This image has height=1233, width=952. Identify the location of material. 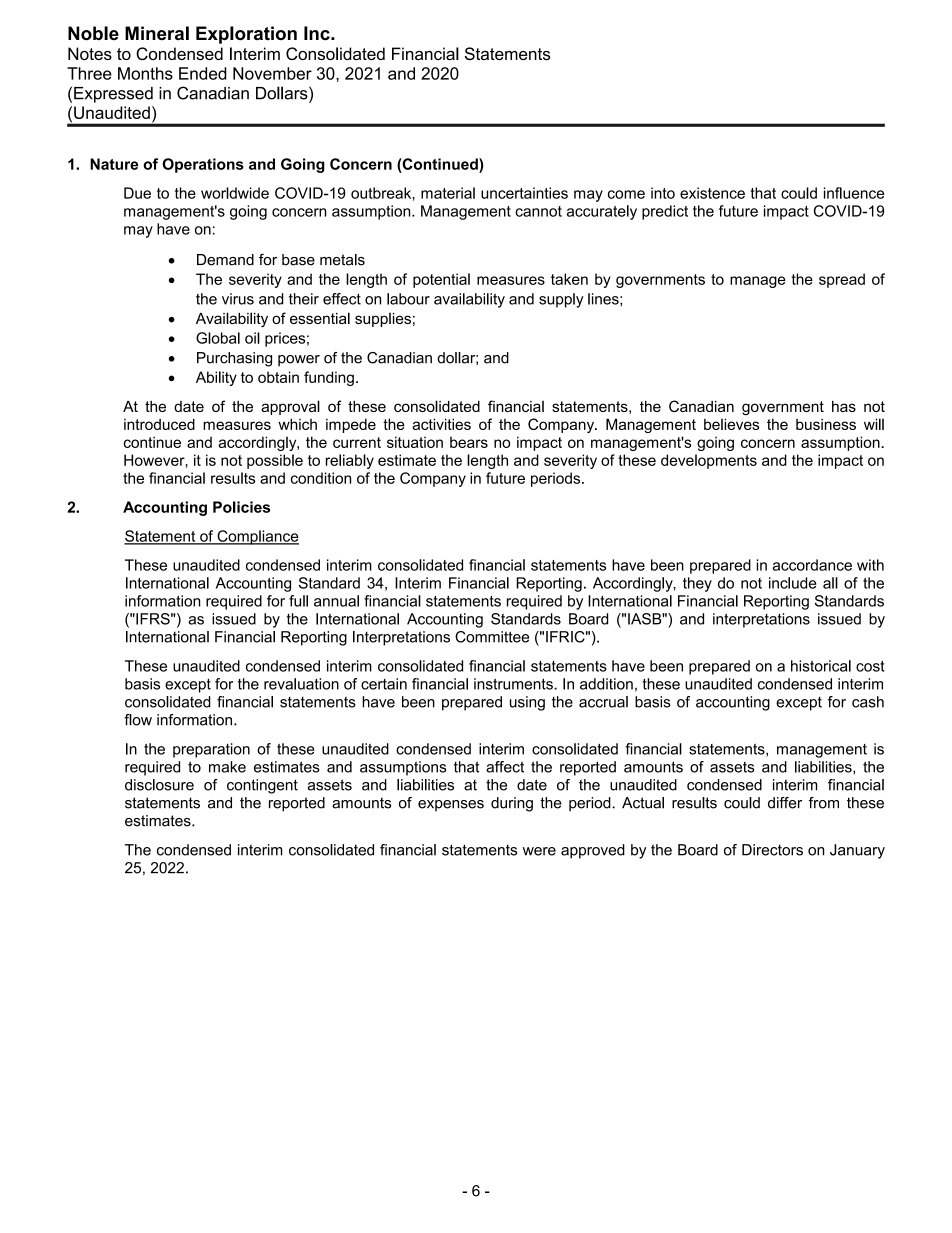
(448, 193).
